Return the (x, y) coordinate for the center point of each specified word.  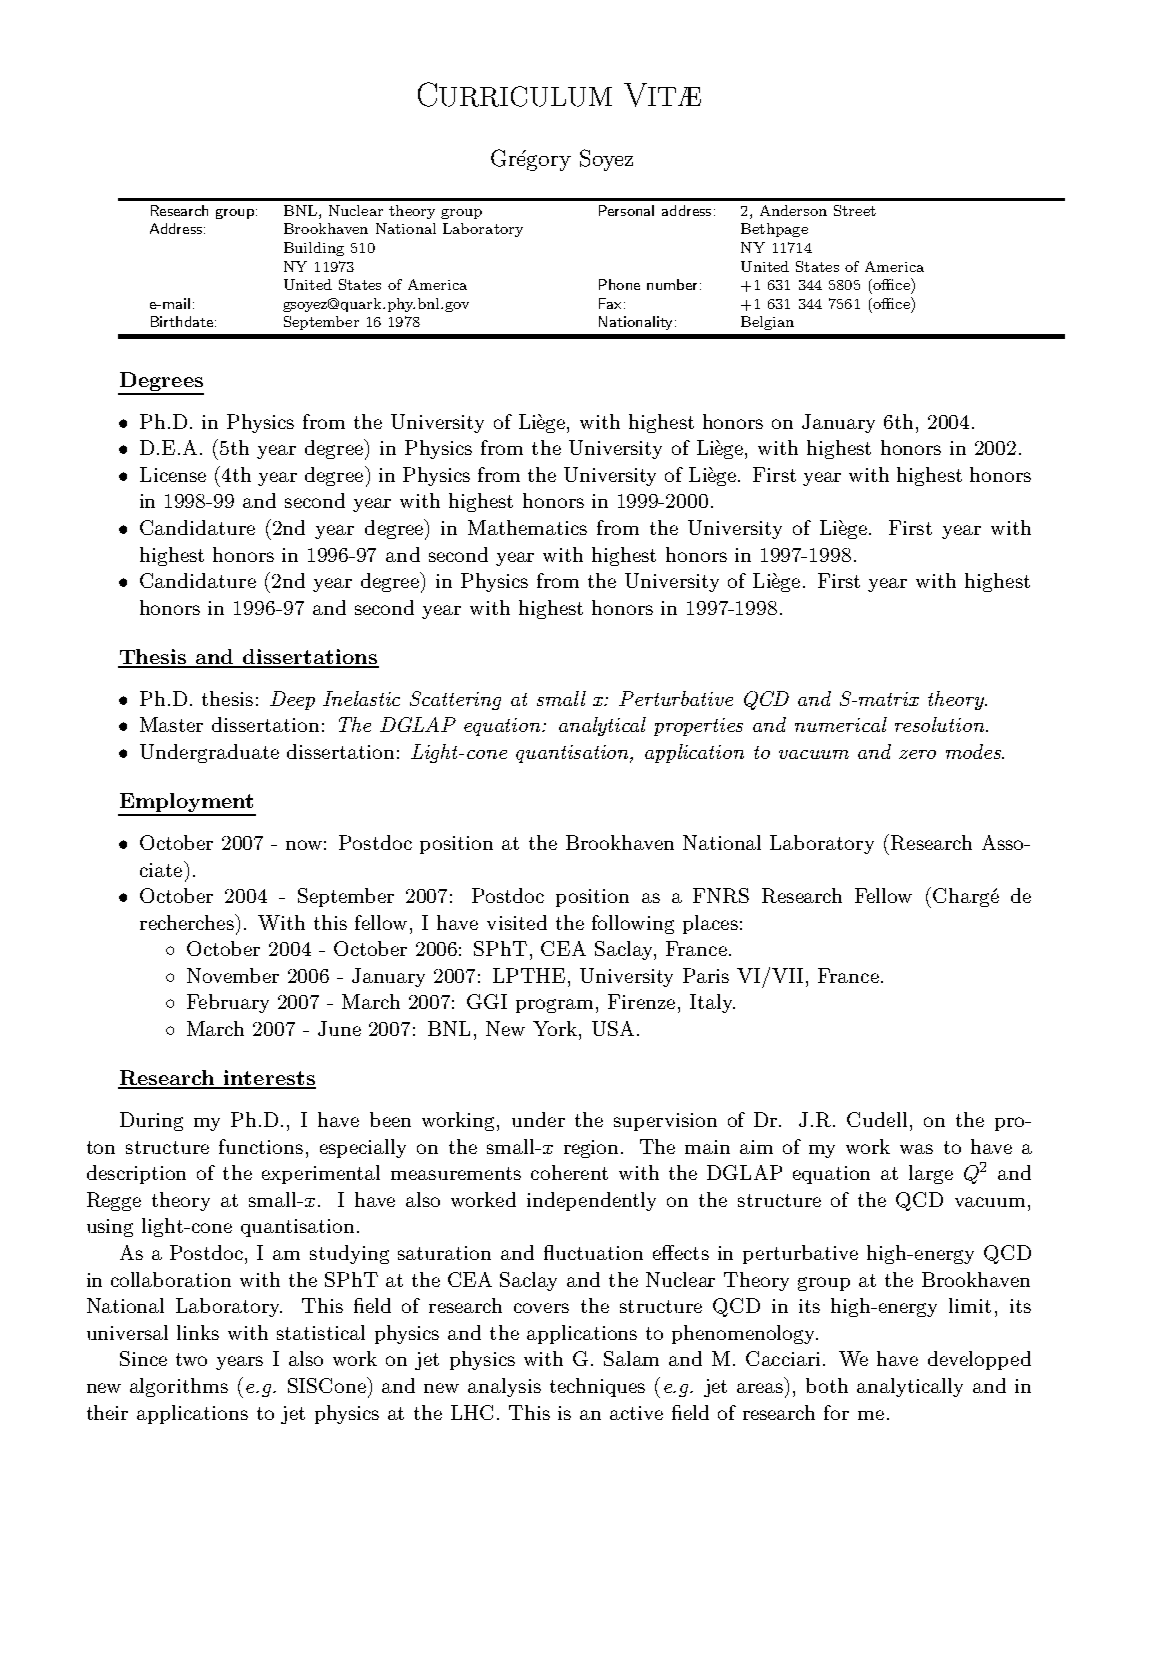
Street (855, 210)
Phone (619, 284)
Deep (292, 700)
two (191, 1359)
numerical (841, 724)
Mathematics (527, 527)
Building (314, 249)
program (554, 1006)
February (228, 1003)
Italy (712, 1003)
